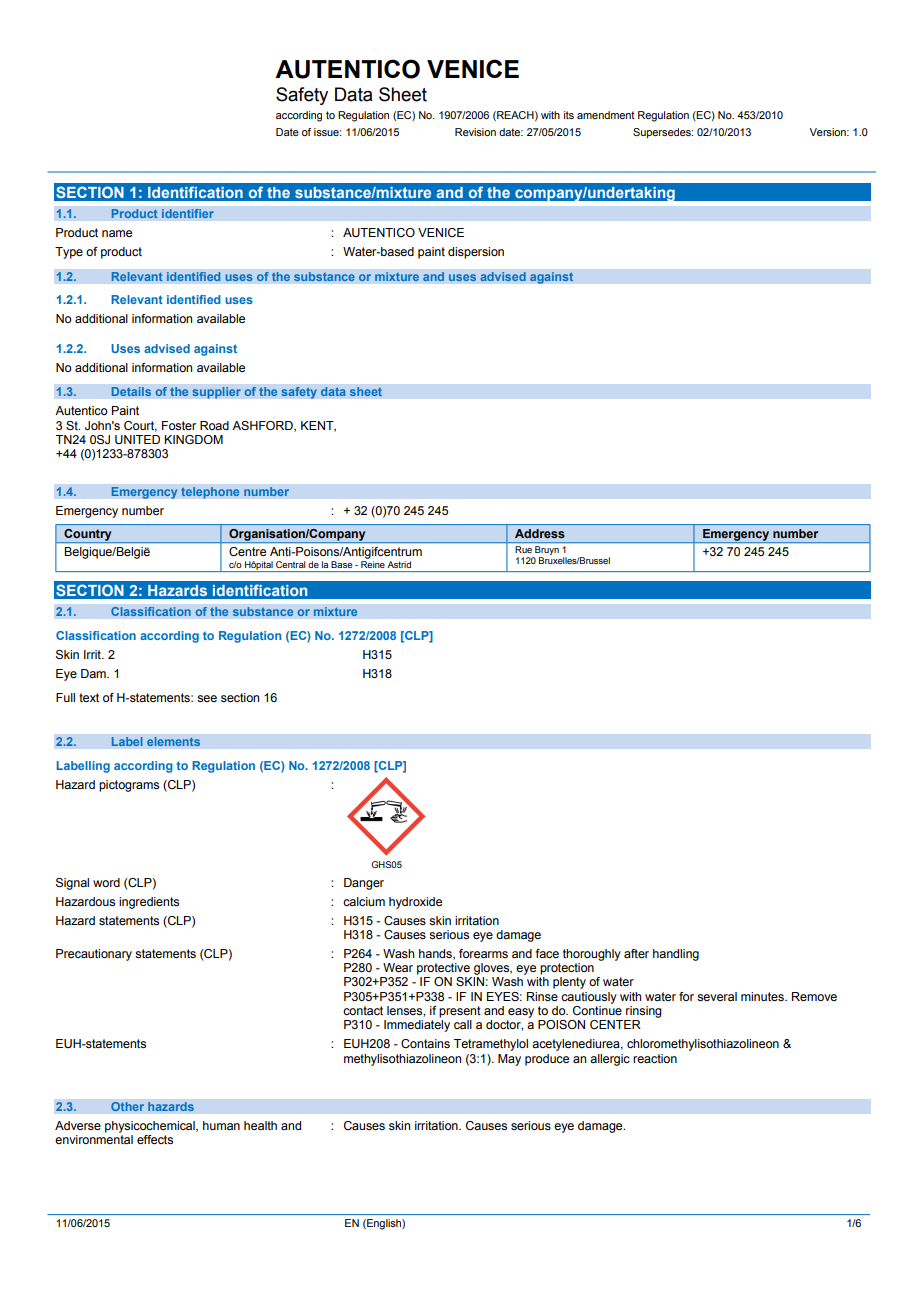 The height and width of the screenshot is (1308, 924). I want to click on UNITED, so click(137, 439).
